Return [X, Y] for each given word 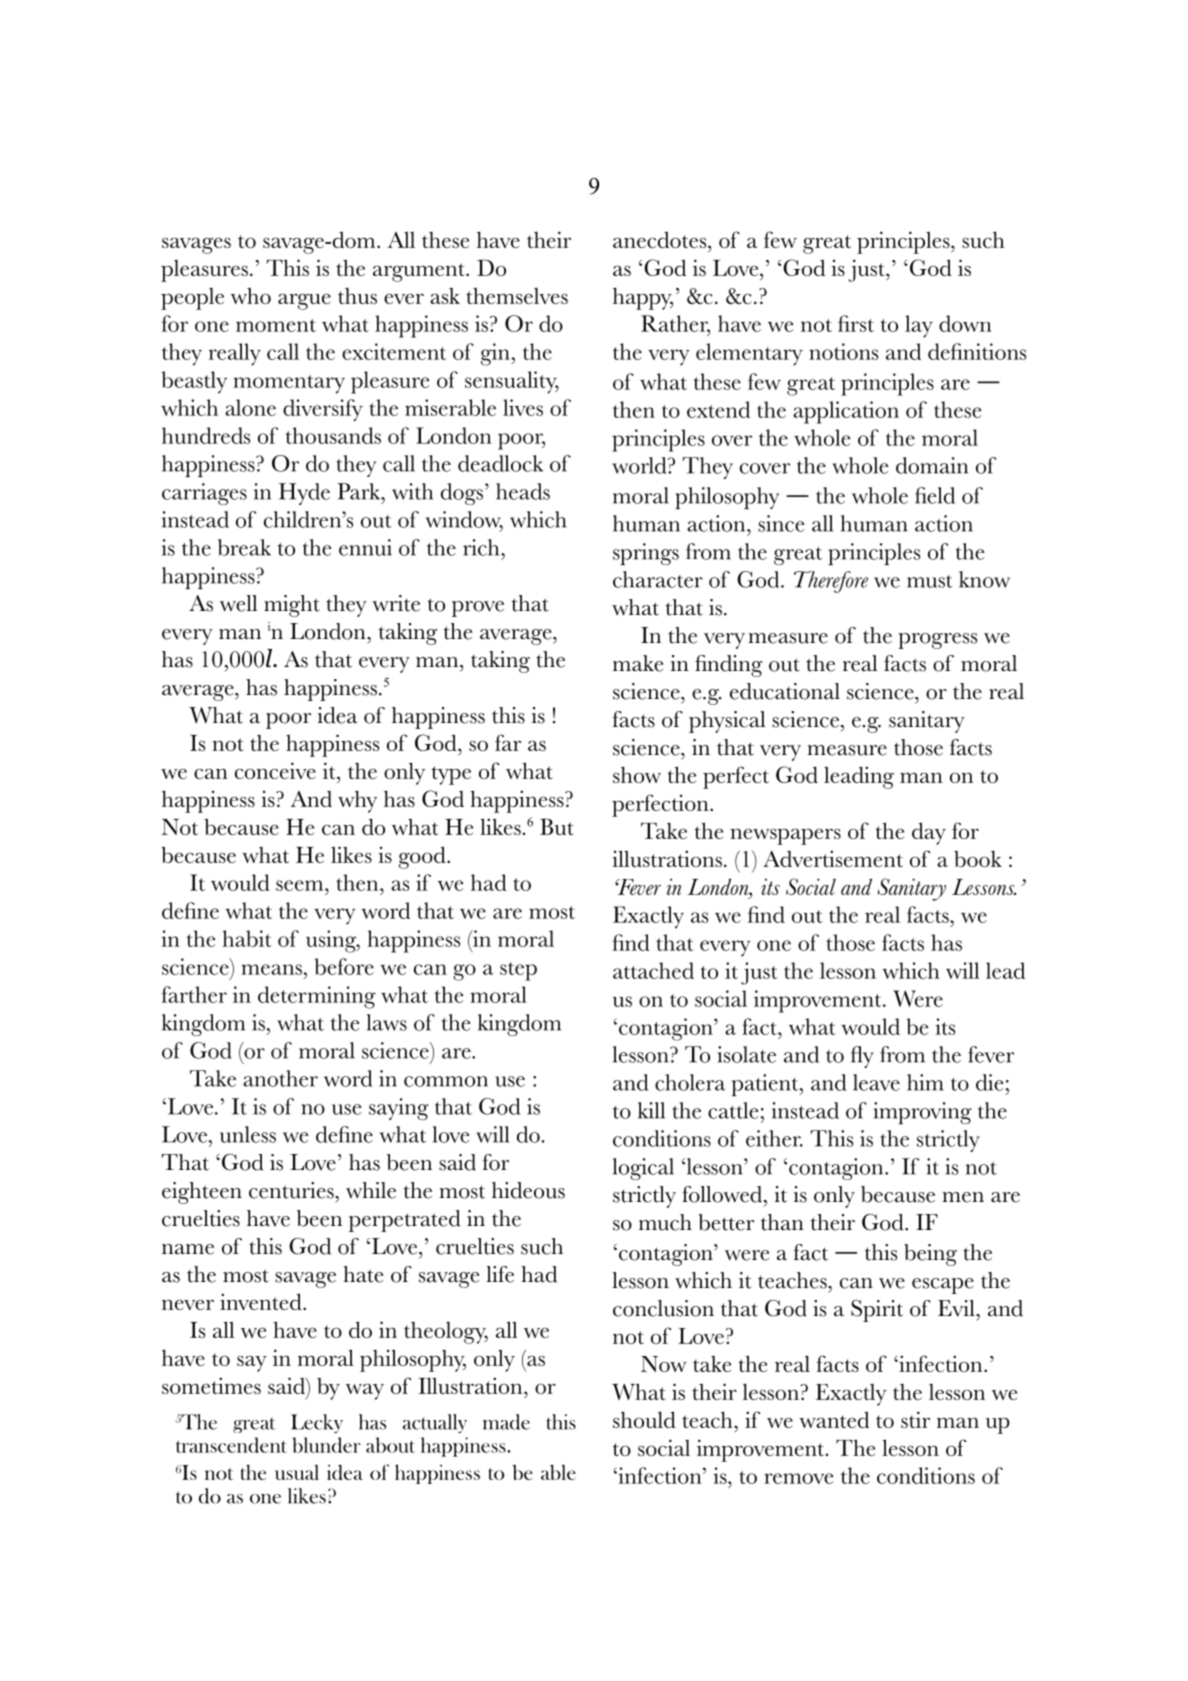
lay [919, 326]
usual [297, 1472]
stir [915, 1419]
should [644, 1419]
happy [643, 298]
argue [304, 301]
